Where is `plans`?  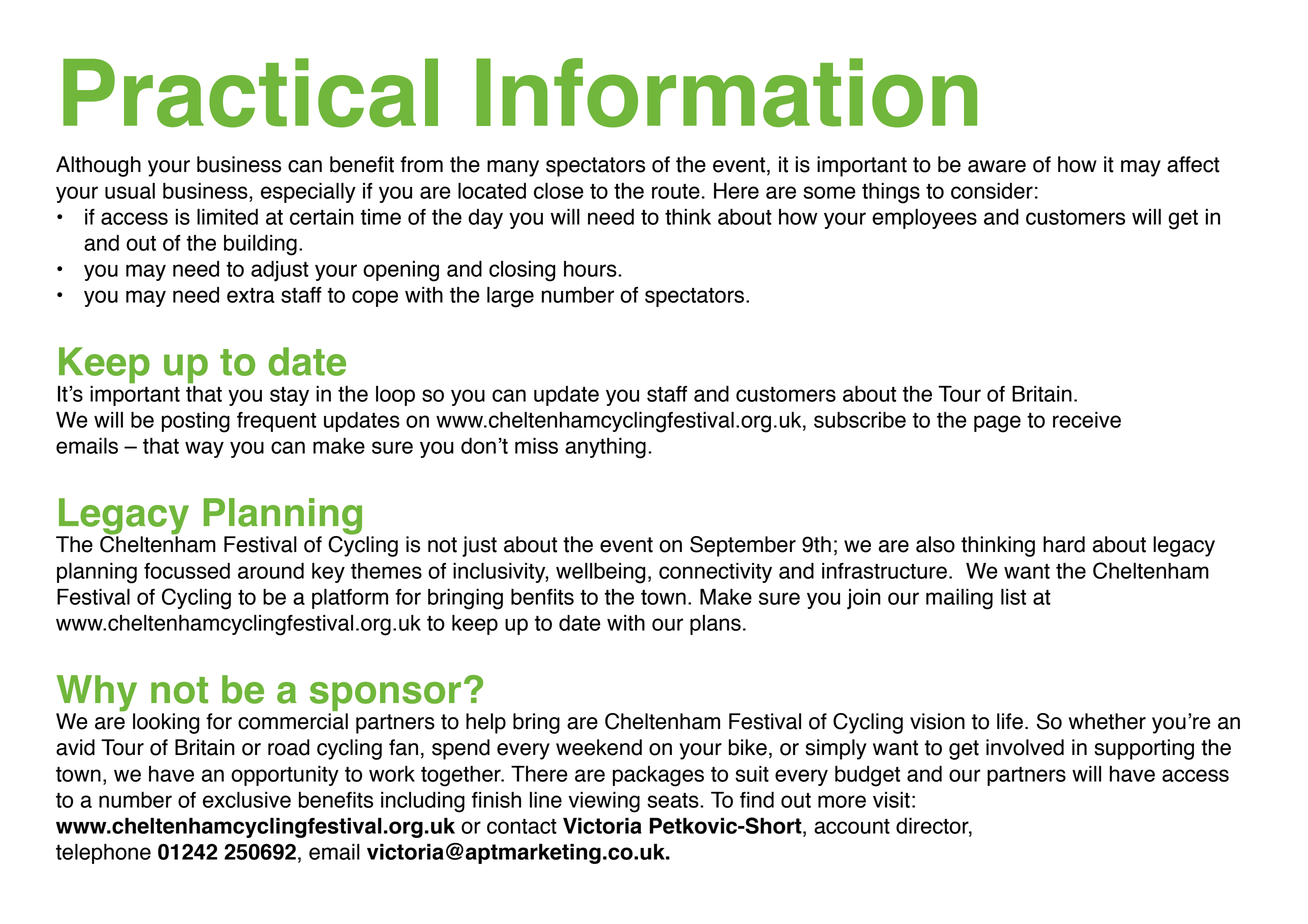 plans is located at coordinates (715, 625).
